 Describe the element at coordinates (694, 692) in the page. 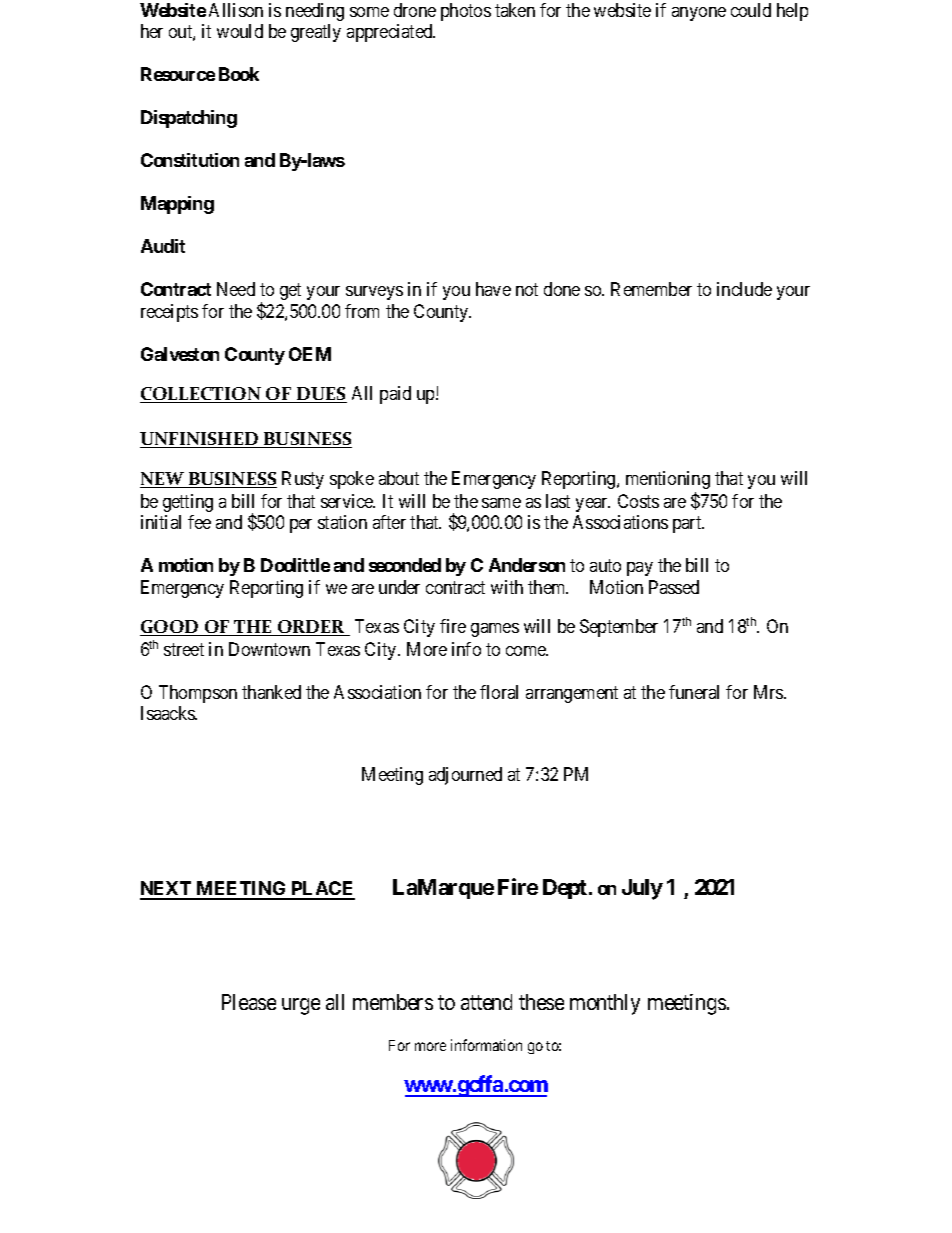

I see `funeral` at that location.
